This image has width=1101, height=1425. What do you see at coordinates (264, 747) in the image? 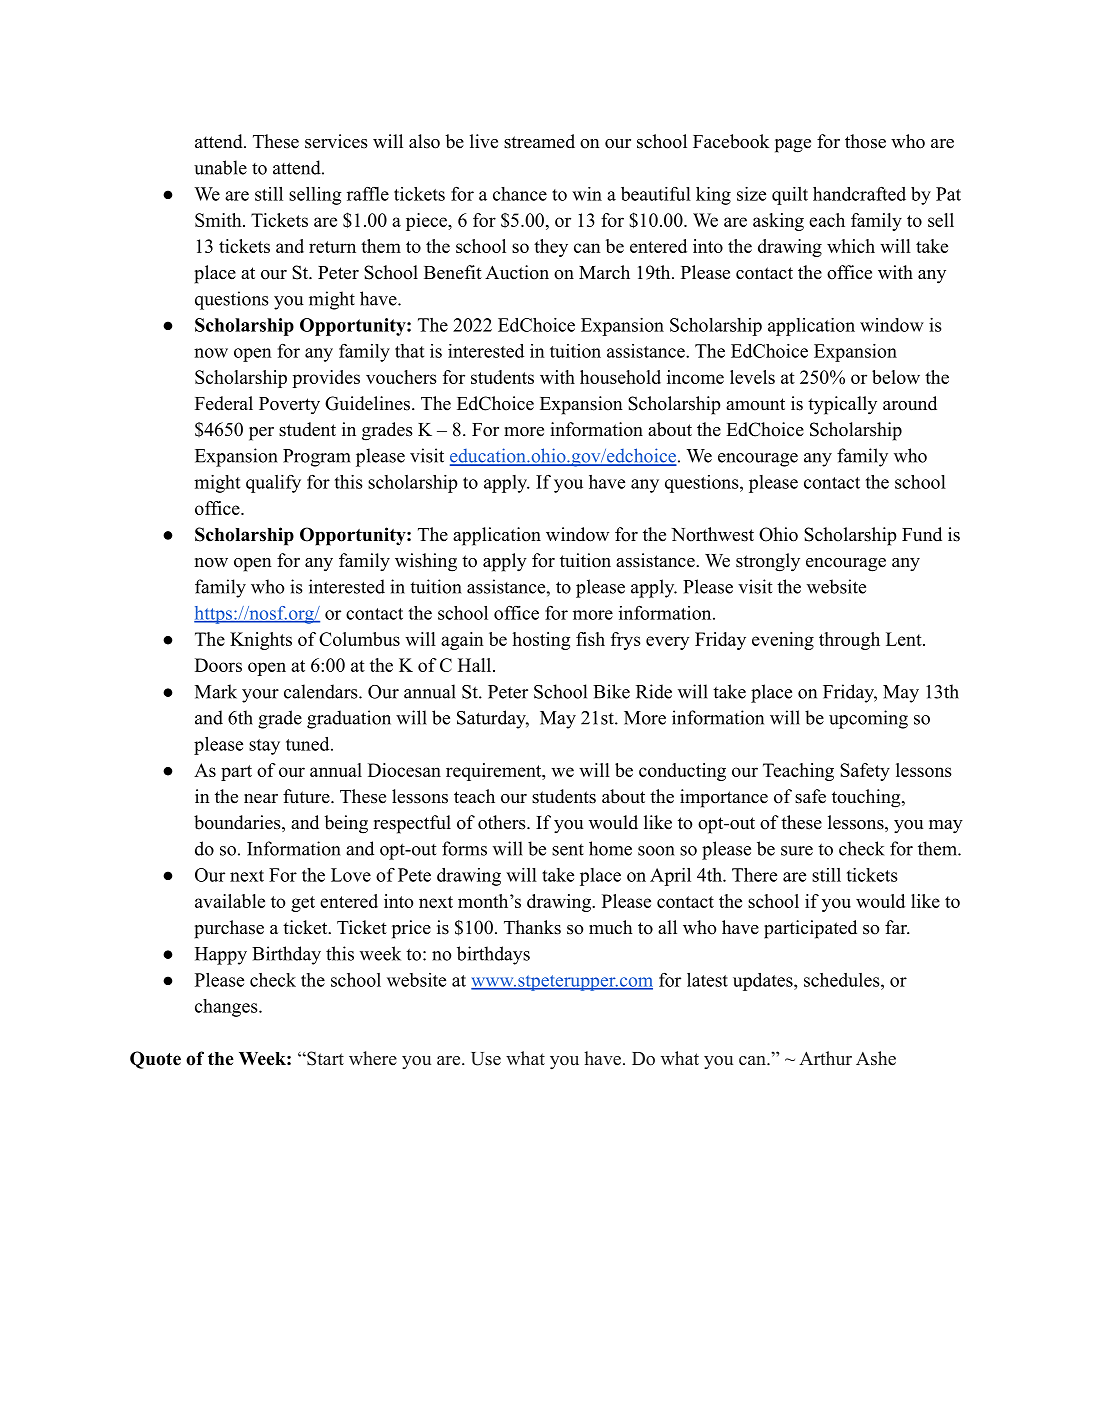
I see `stay` at bounding box center [264, 747].
